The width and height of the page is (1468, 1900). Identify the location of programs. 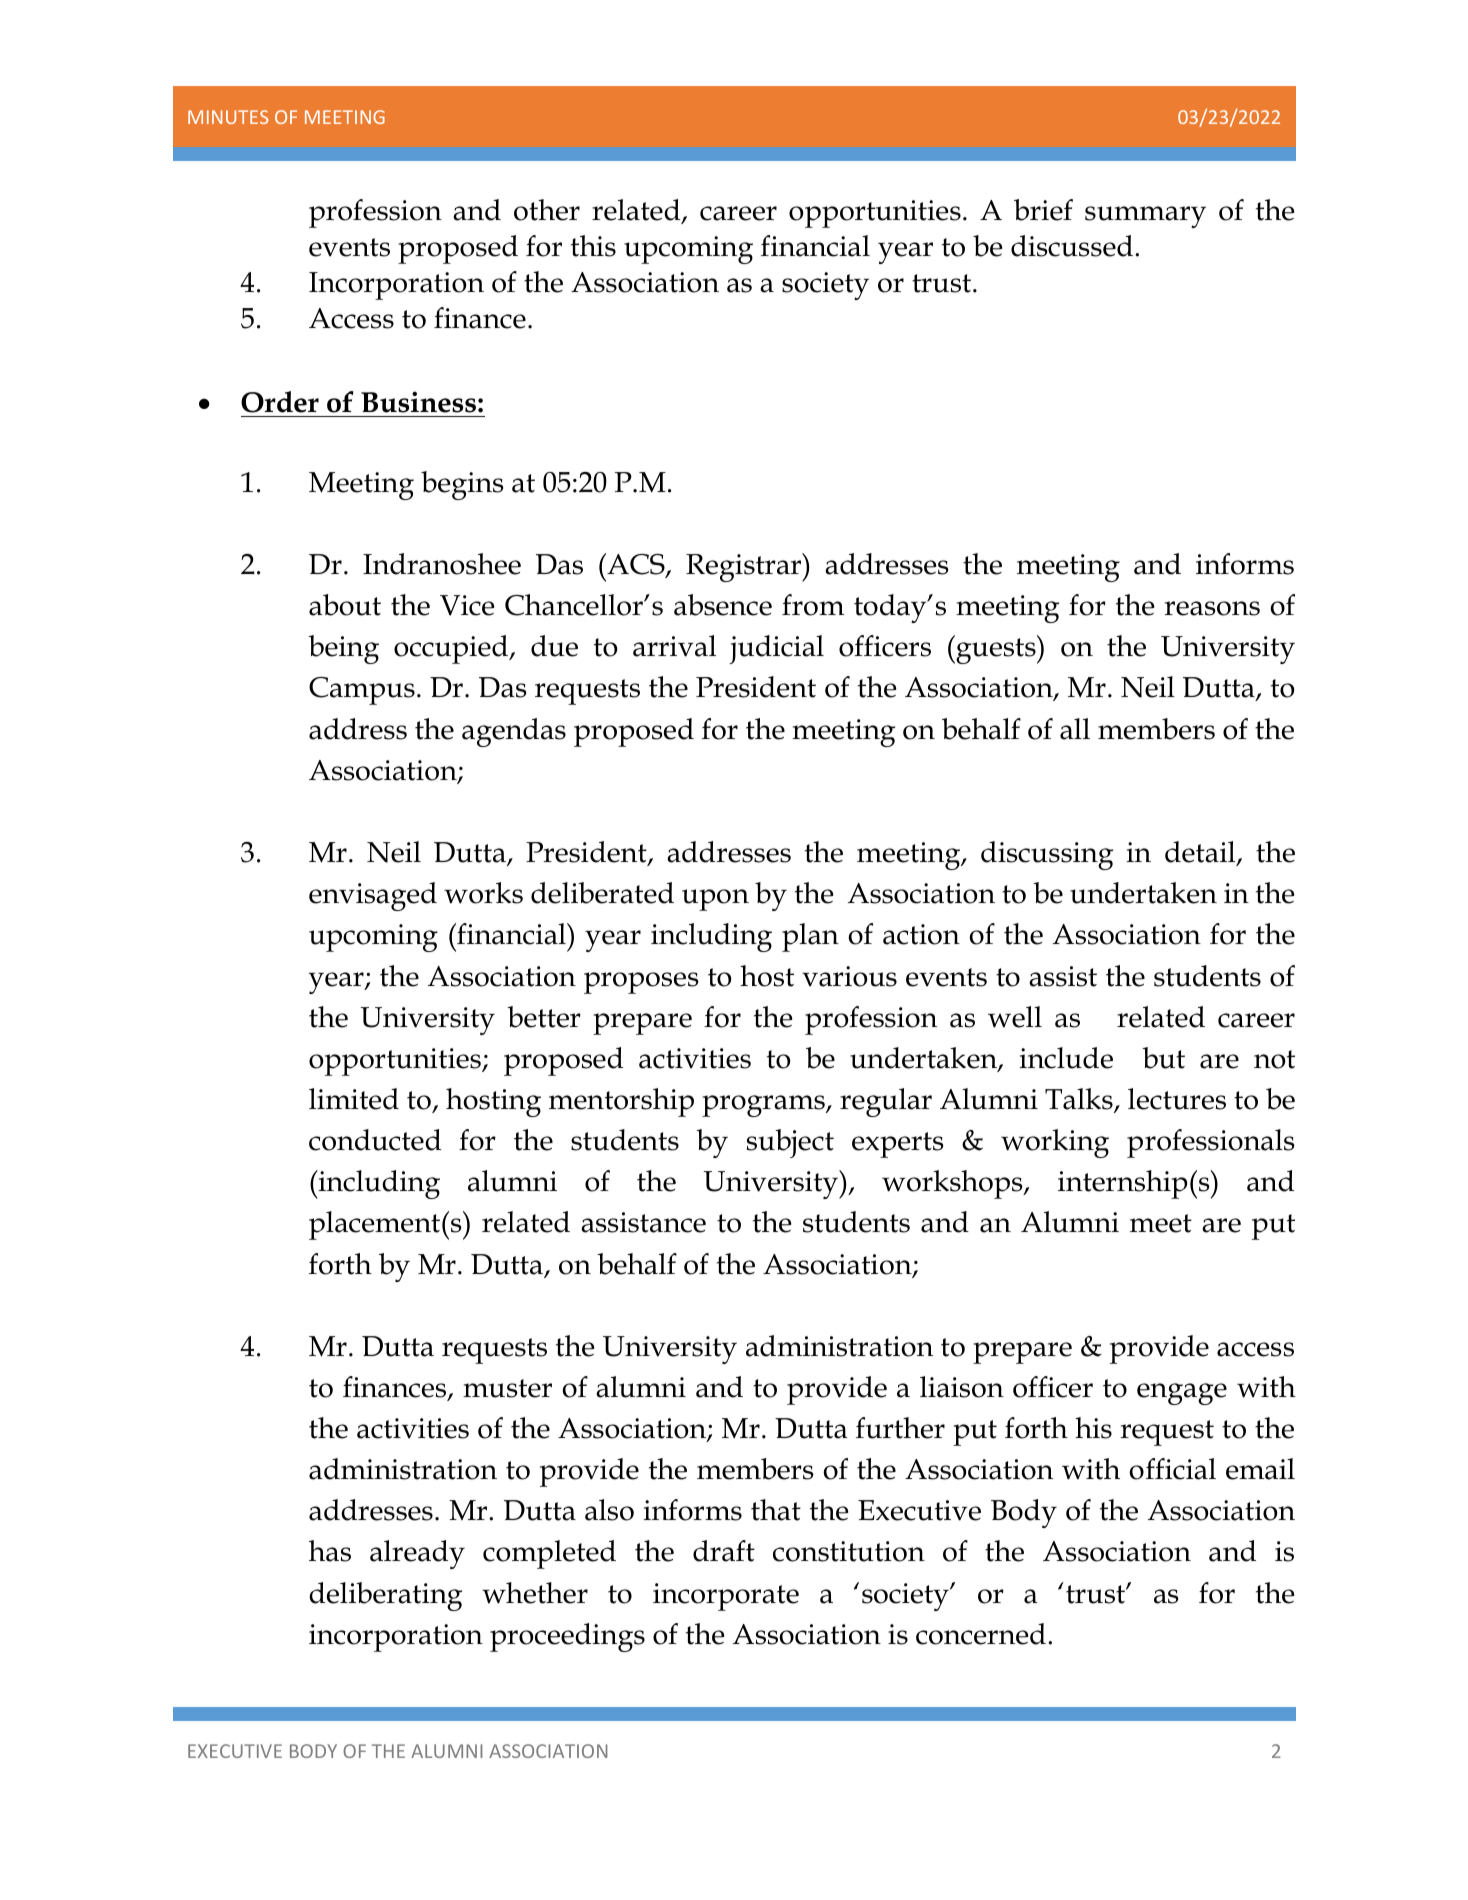
(764, 1106).
